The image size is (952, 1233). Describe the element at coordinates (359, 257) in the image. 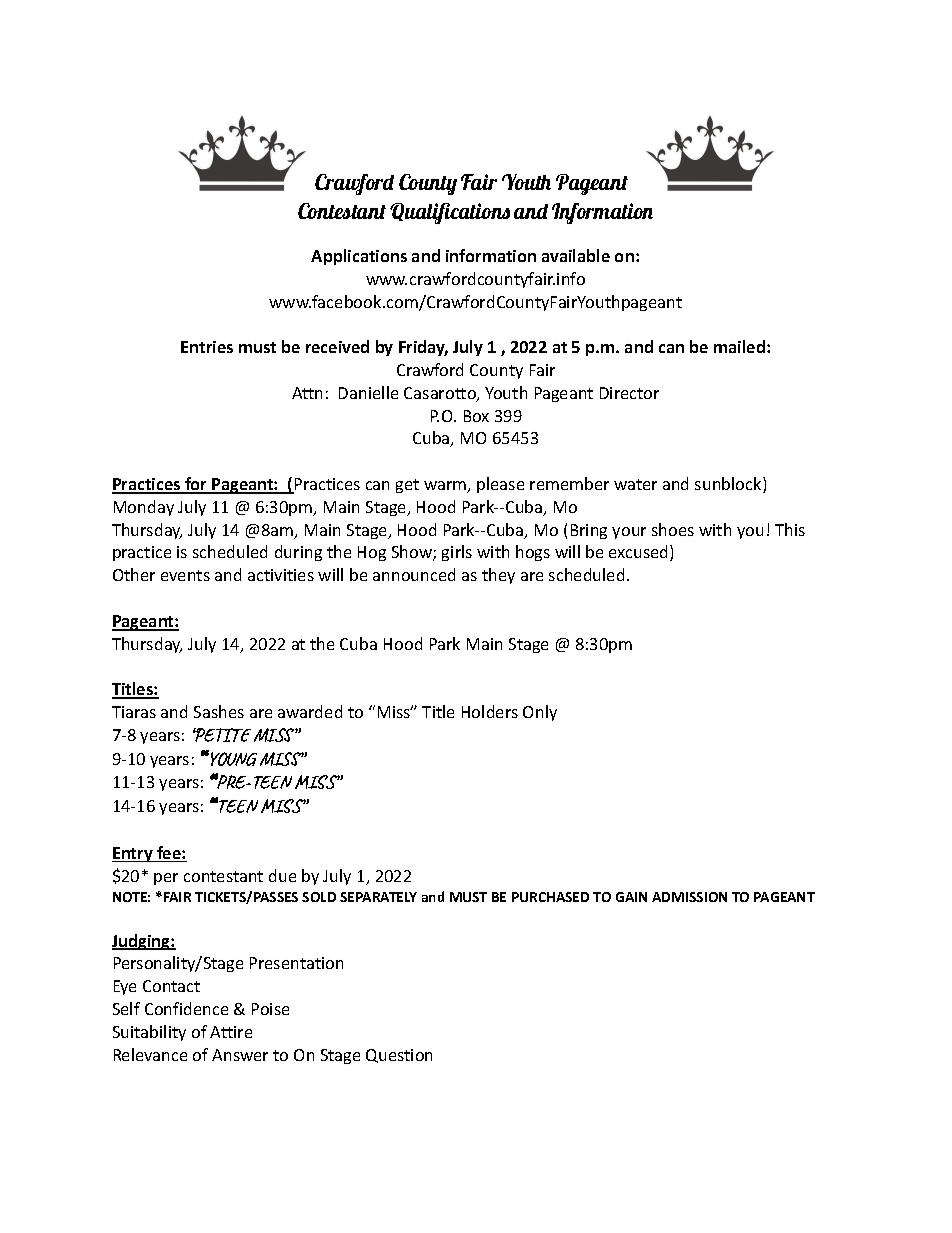

I see `Applications` at that location.
